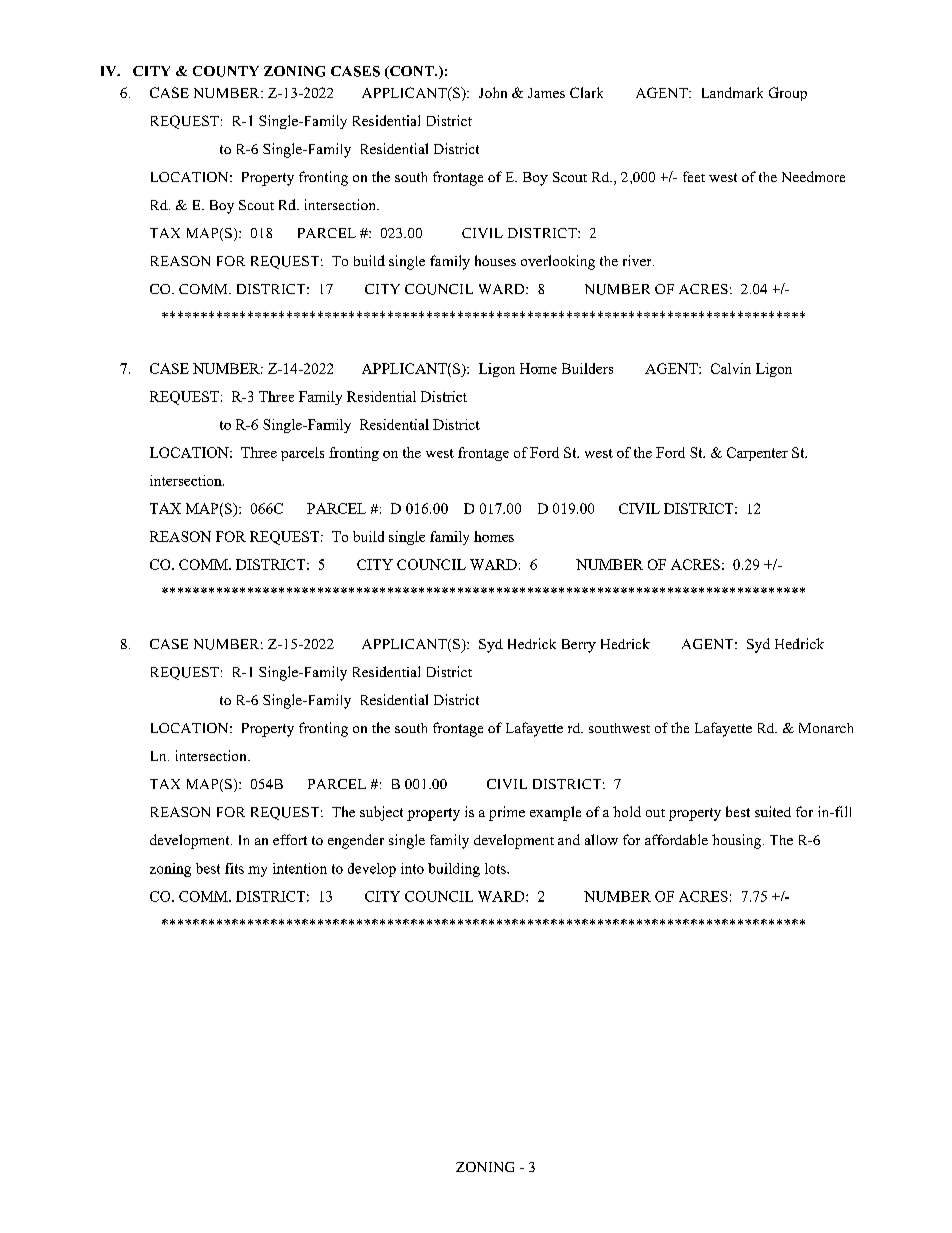 The height and width of the page is (1233, 952). Describe the element at coordinates (546, 93) in the page. I see `James` at that location.
